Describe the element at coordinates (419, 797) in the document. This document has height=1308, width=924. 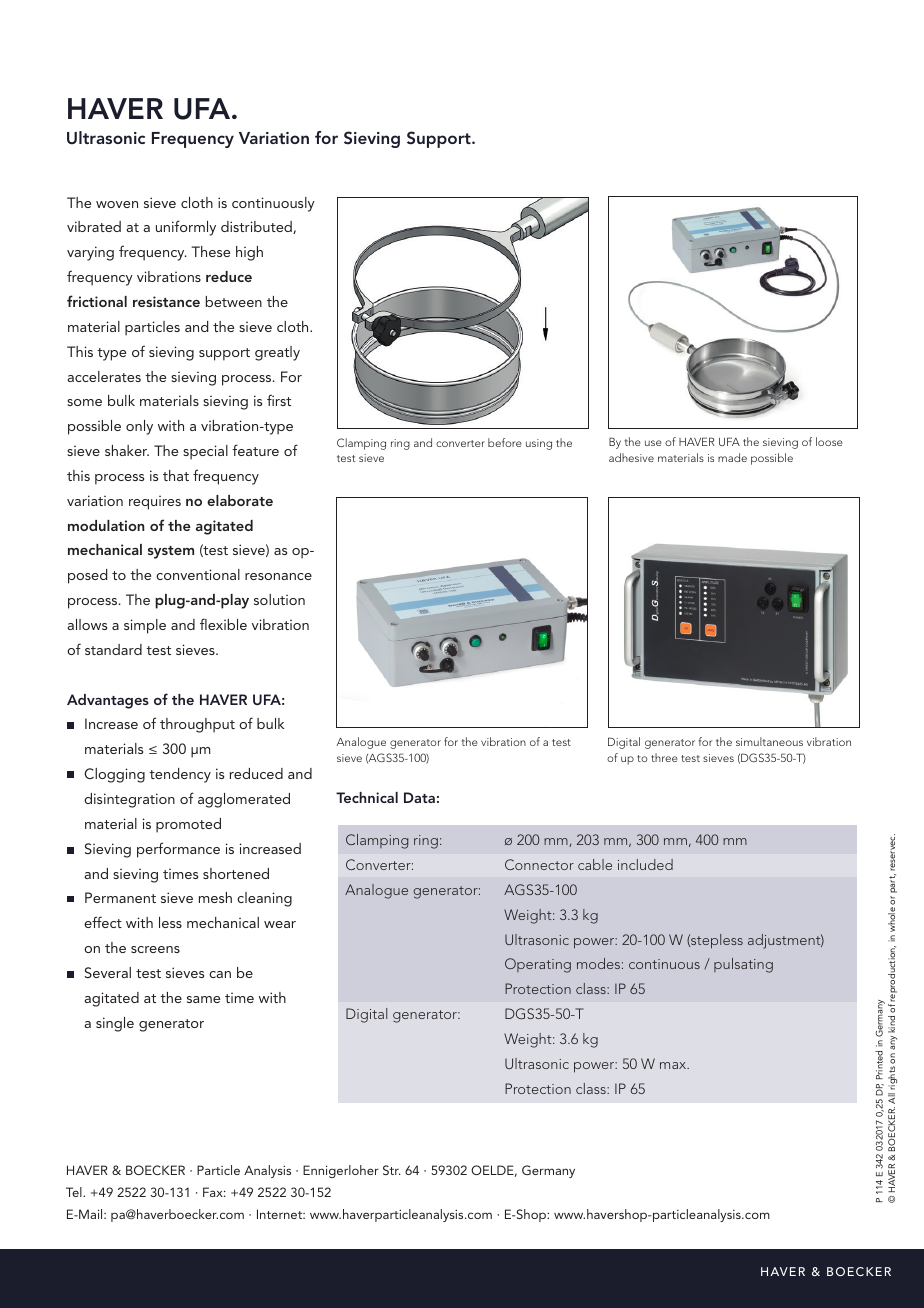
I see `Data` at that location.
